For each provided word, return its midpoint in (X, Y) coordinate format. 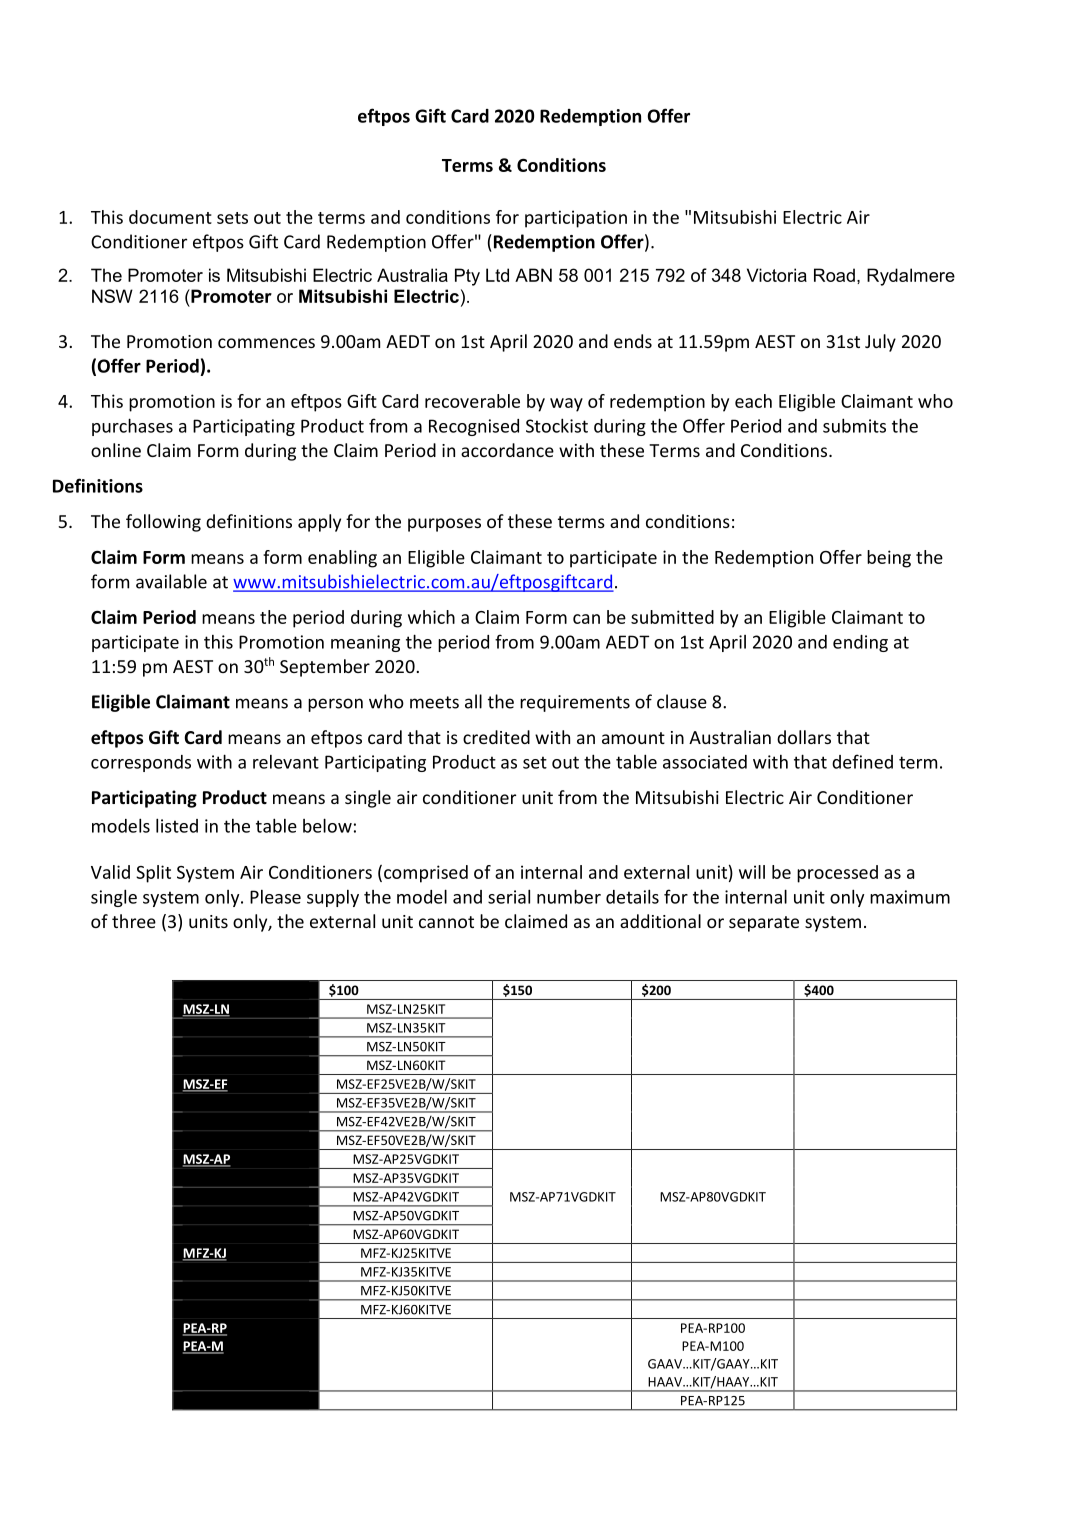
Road (834, 275)
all (473, 701)
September (325, 668)
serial (509, 896)
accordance (507, 450)
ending (860, 643)
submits (854, 425)
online (116, 450)
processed (837, 874)
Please (275, 897)
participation (576, 219)
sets (232, 218)
